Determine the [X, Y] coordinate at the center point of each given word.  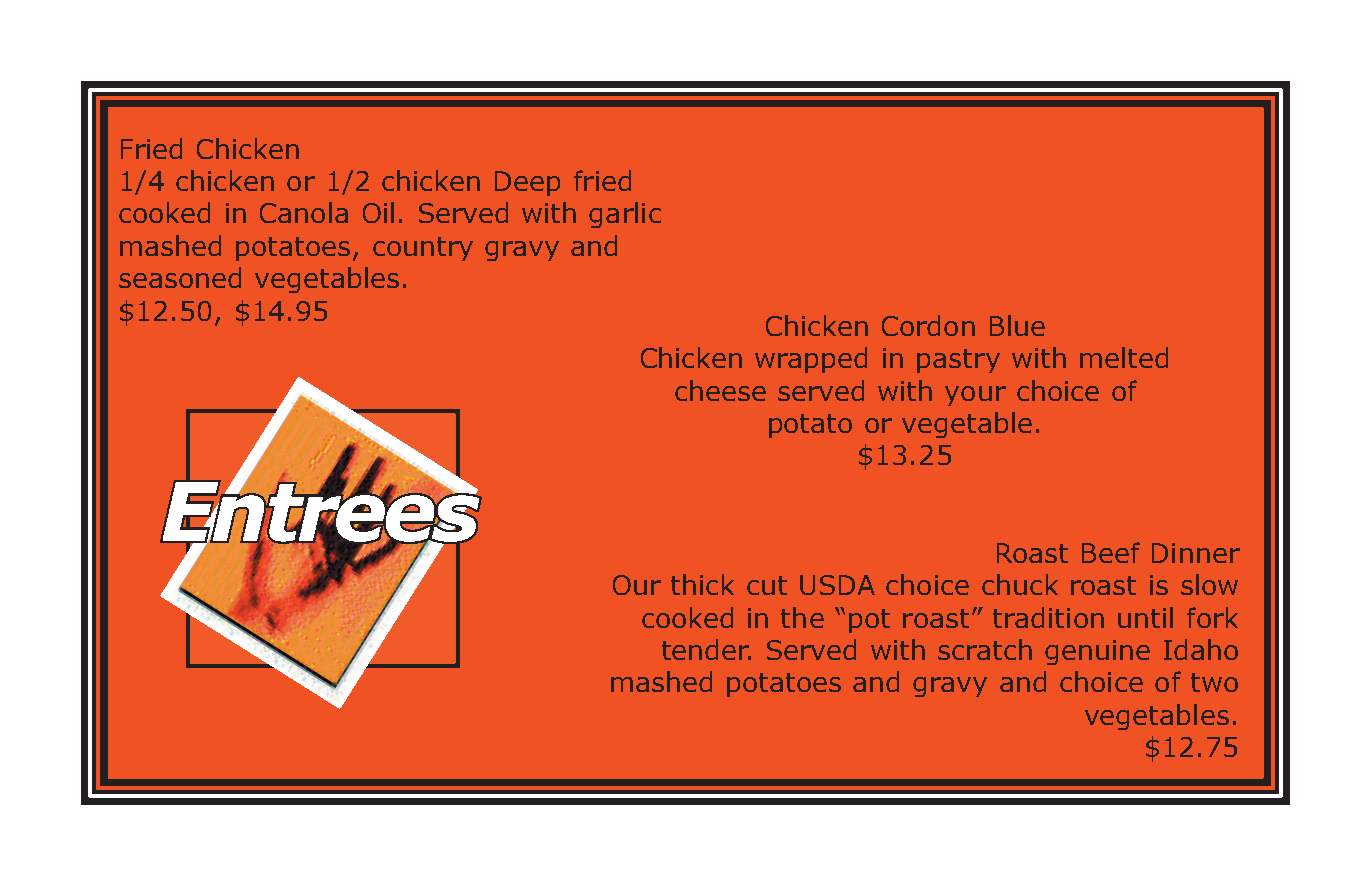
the [802, 617]
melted [1124, 357]
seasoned [180, 277]
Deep [527, 183]
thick [702, 584]
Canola [304, 212]
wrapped [811, 360]
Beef [1111, 552]
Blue [1017, 325]
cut [767, 585]
